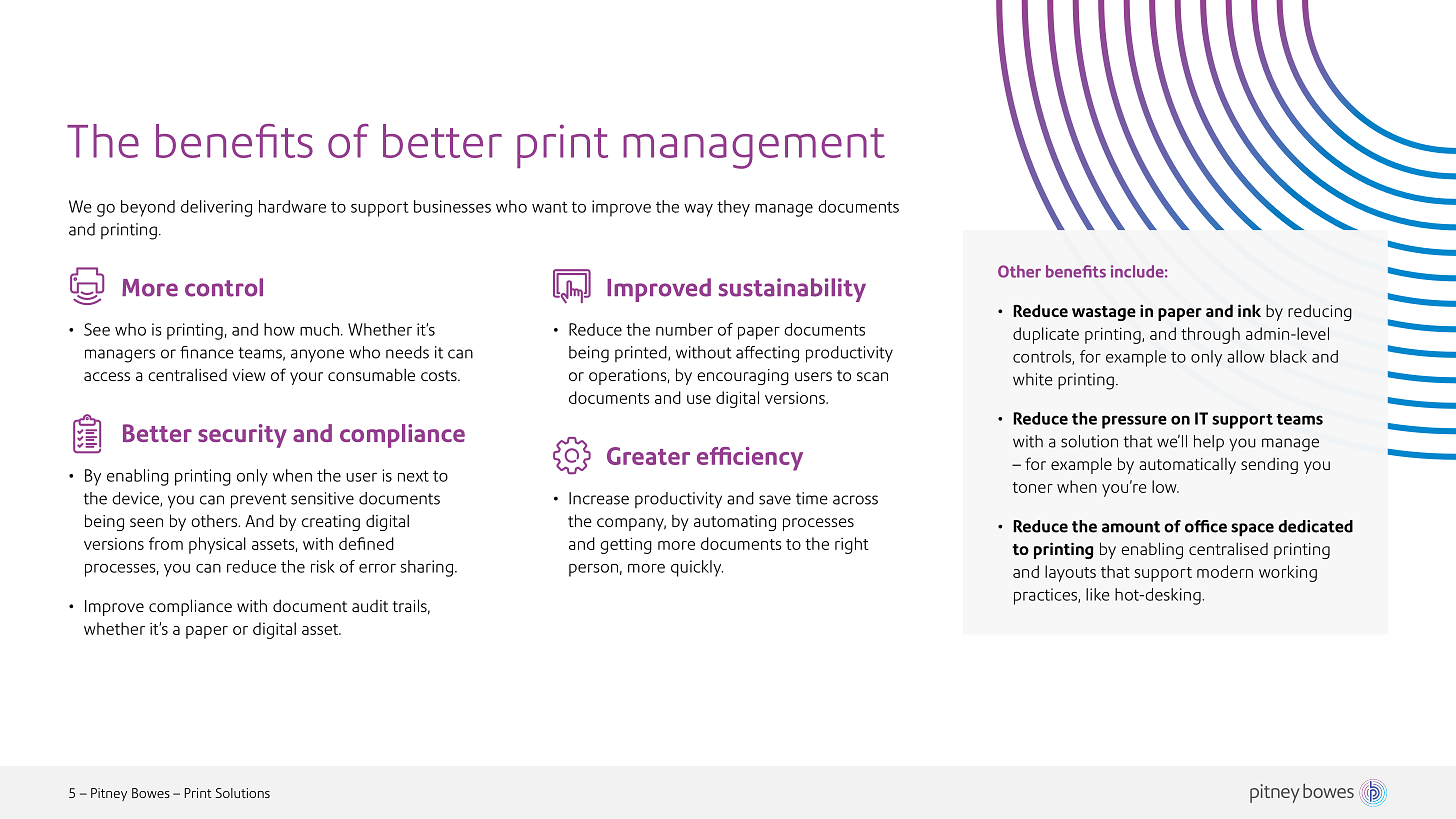  I want to click on save, so click(775, 500).
